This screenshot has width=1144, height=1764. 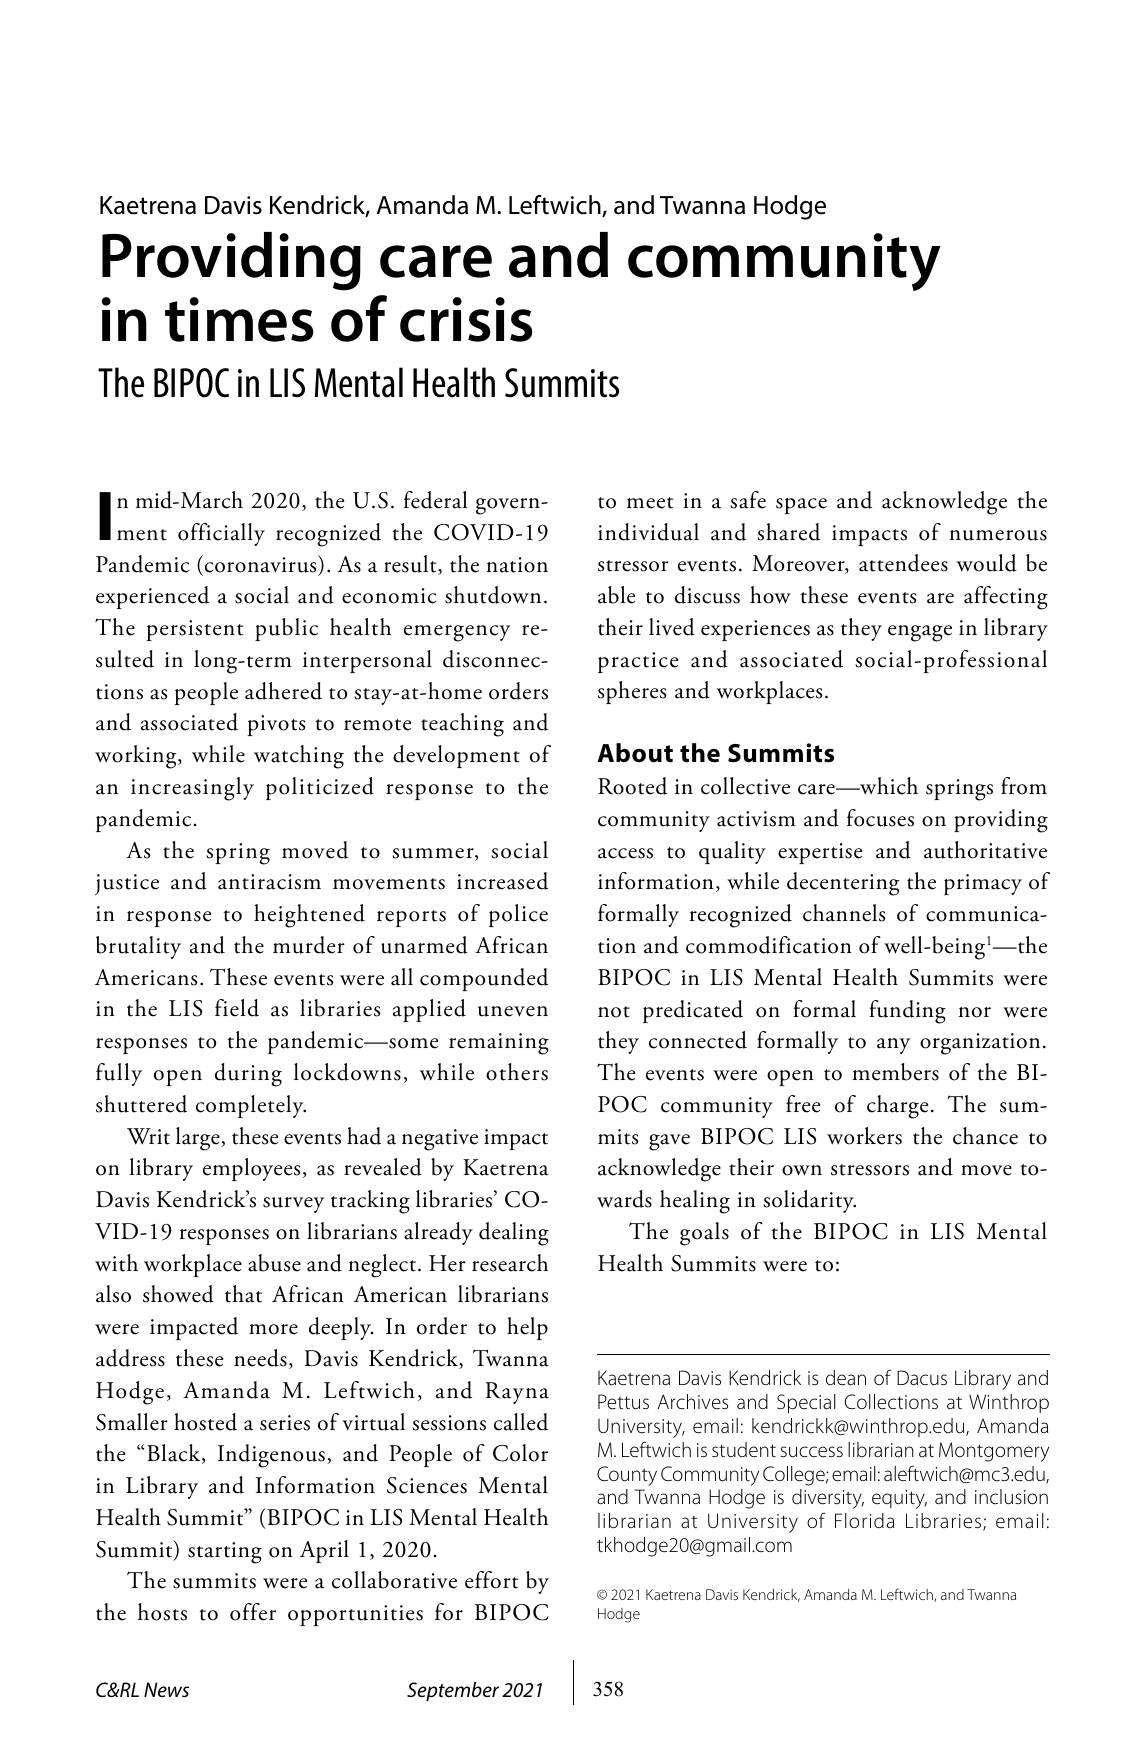 What do you see at coordinates (809, 1201) in the screenshot?
I see `solidarity` at bounding box center [809, 1201].
